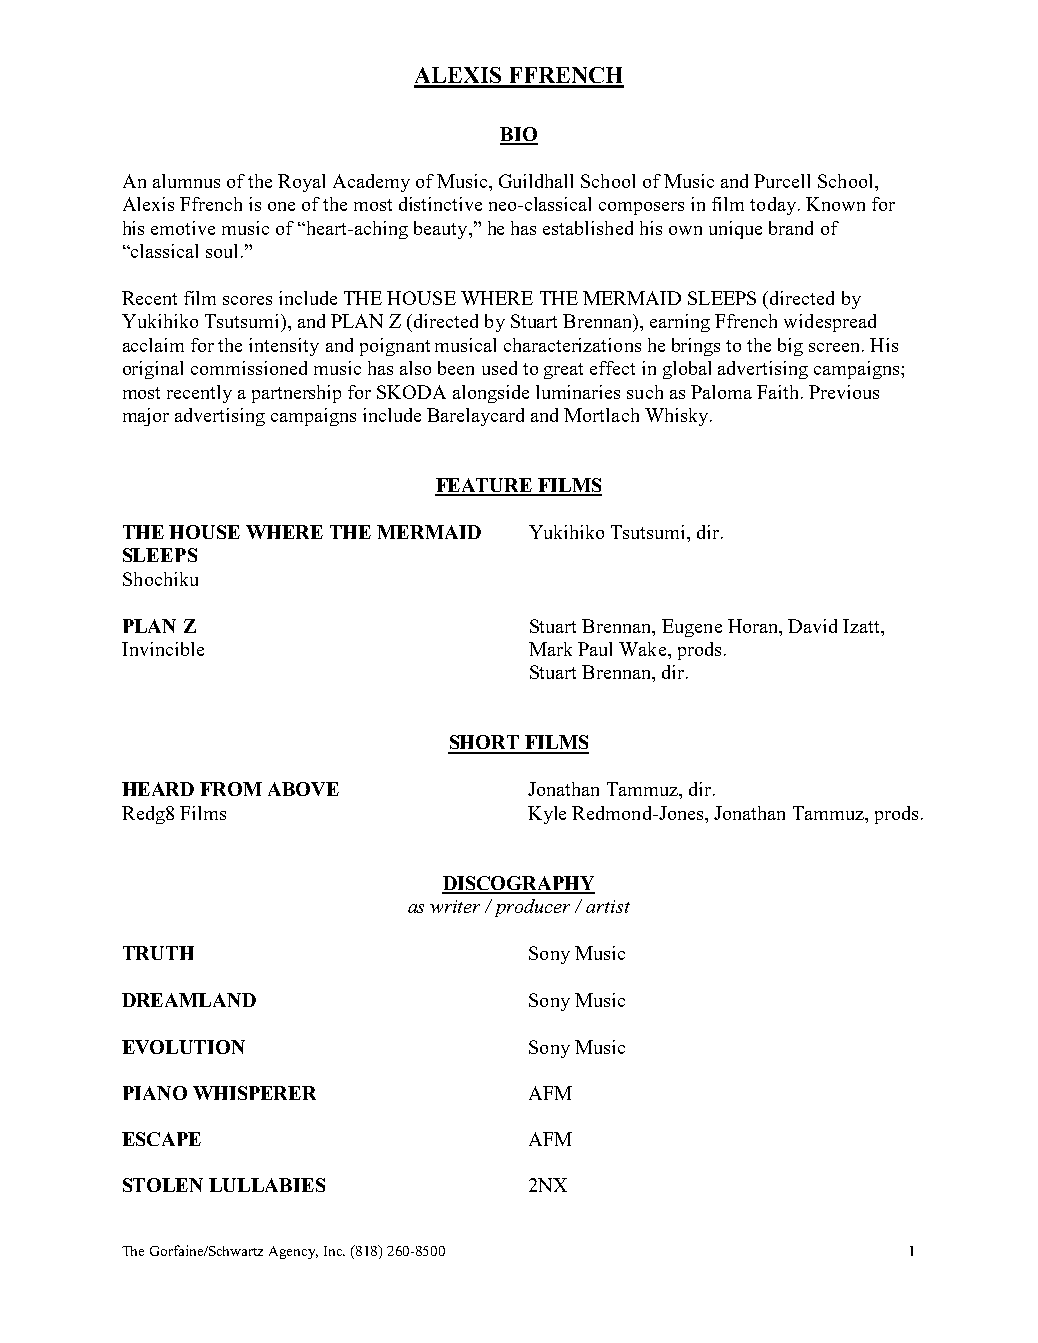 The width and height of the screenshot is (1038, 1343). I want to click on alumnus, so click(186, 181).
